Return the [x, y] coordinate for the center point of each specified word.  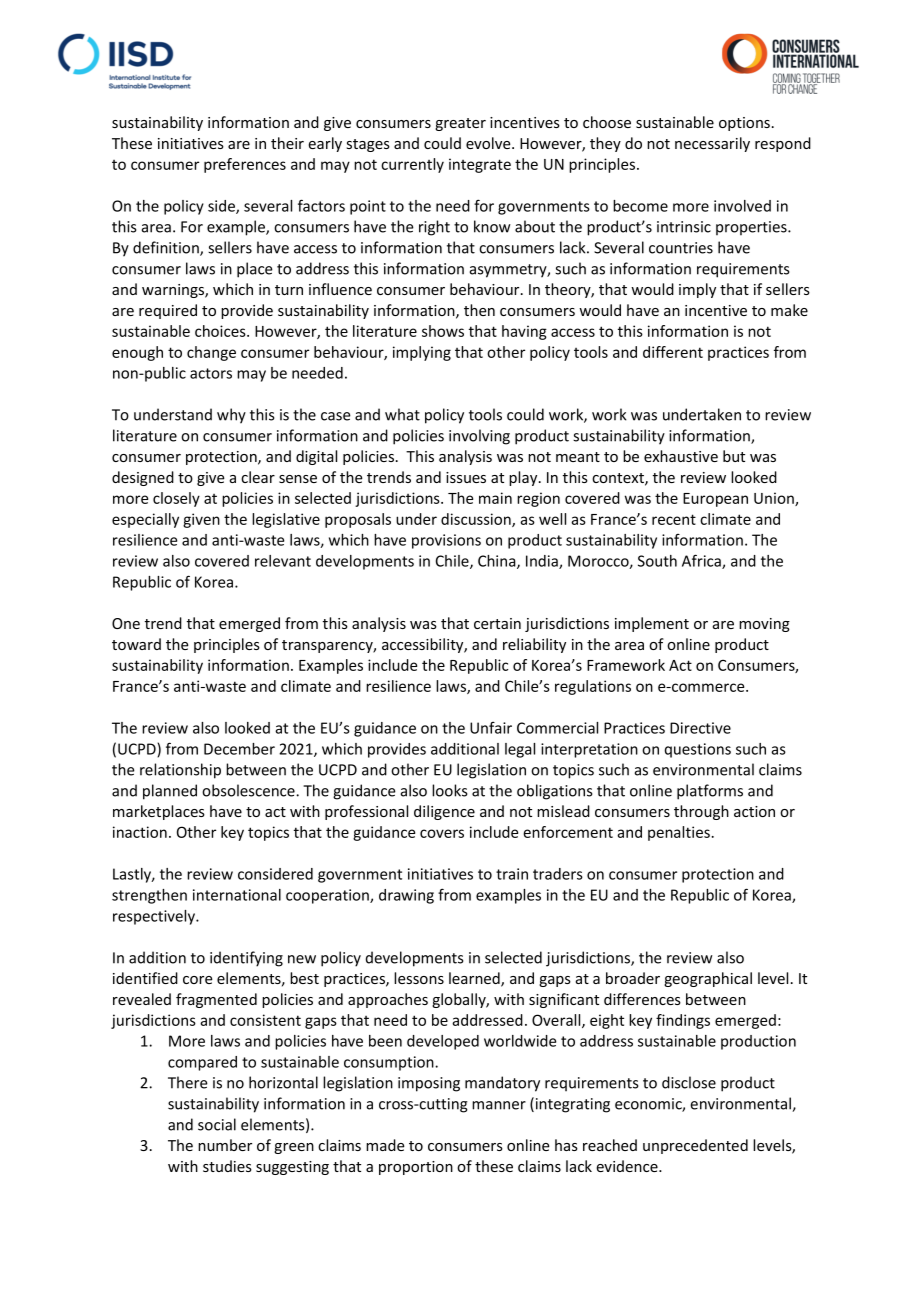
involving [479, 437]
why [231, 416]
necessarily [712, 144]
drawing [406, 896]
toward [136, 644]
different [673, 352]
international [237, 895]
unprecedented [695, 1146]
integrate [480, 165]
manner [499, 1105]
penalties [679, 833]
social [217, 1124]
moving [764, 625]
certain [497, 623]
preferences [245, 165]
